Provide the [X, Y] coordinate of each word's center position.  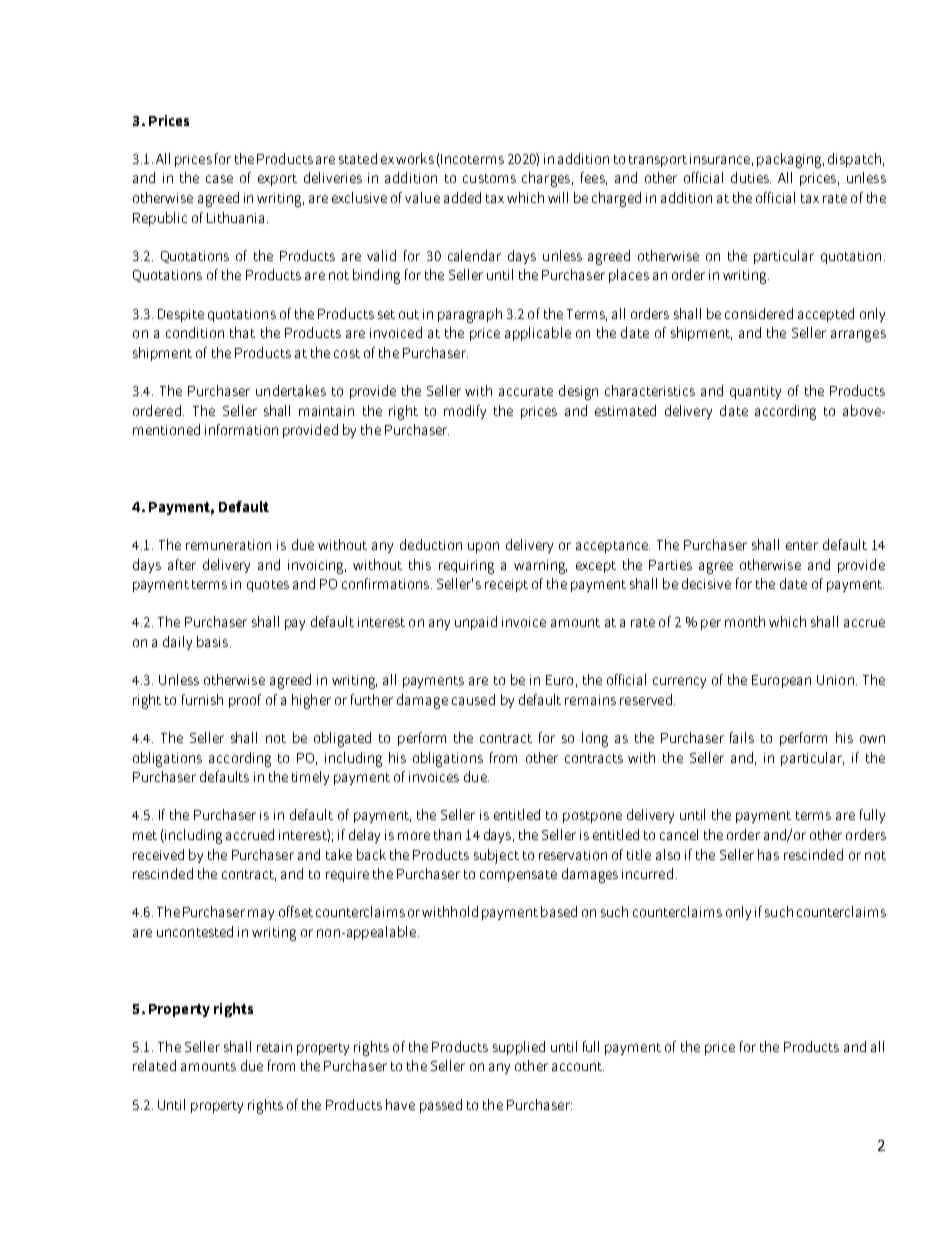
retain [274, 1047]
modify [465, 412]
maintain [326, 411]
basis [212, 641]
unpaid [476, 623]
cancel [679, 834]
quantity [755, 392]
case [219, 179]
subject [496, 856]
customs [489, 178]
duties [751, 177]
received [158, 854]
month [745, 621]
